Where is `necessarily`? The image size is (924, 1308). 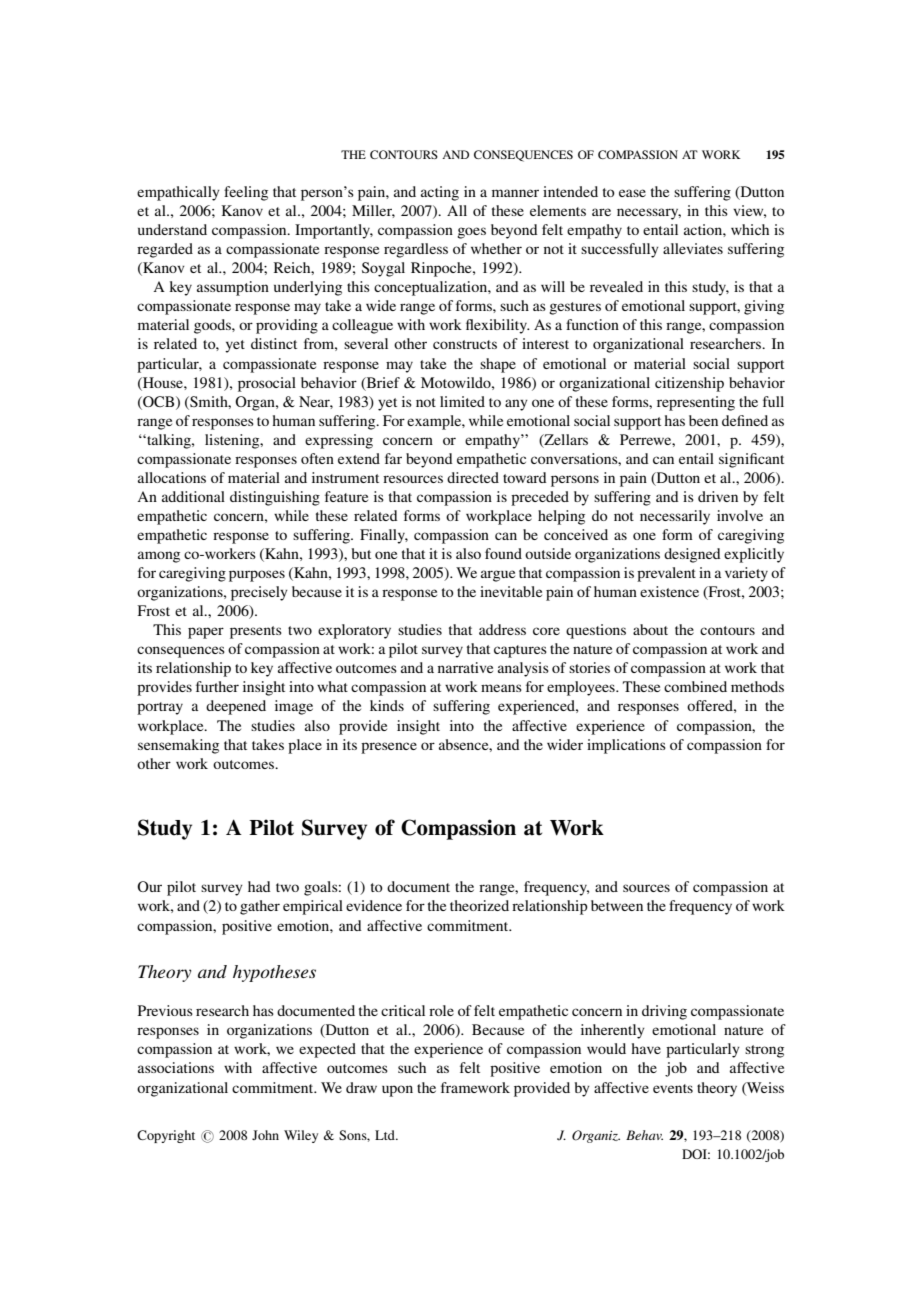
necessarily is located at coordinates (675, 517).
